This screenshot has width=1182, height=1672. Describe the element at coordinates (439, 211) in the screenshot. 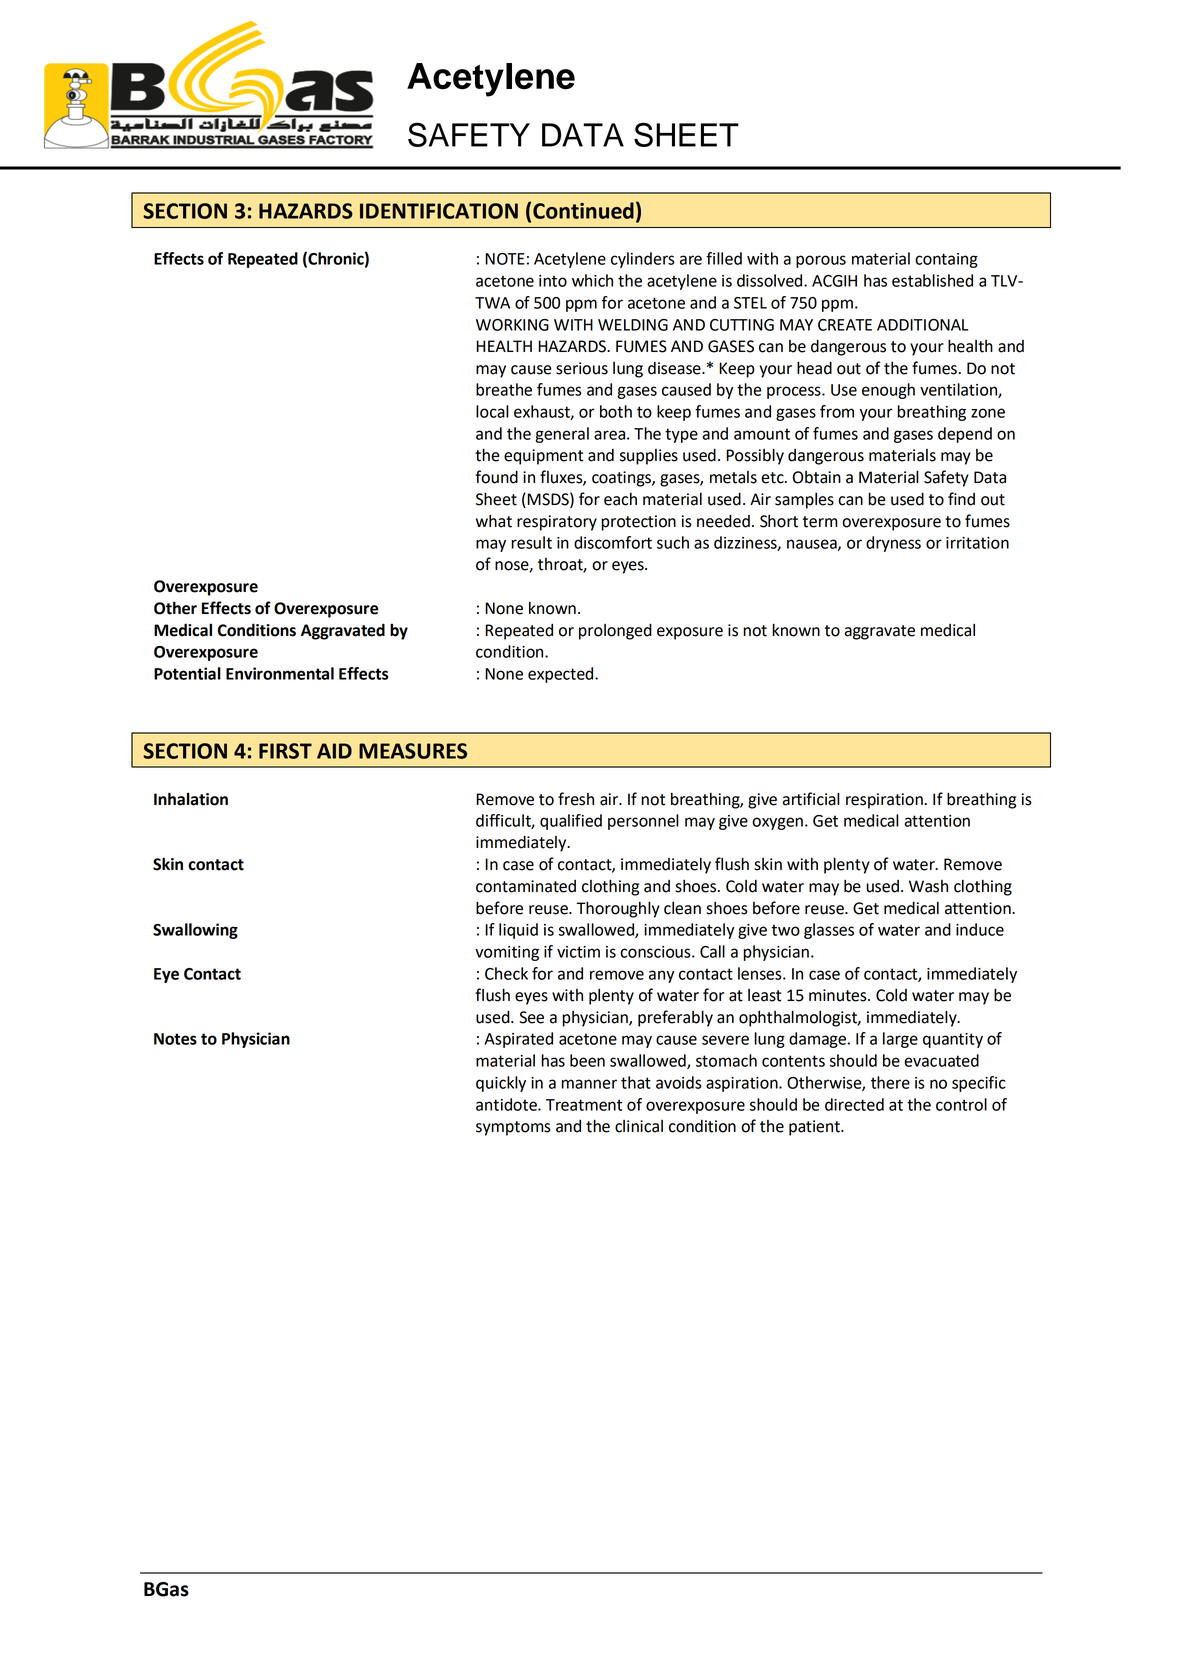

I see `IDENTIFICATION` at that location.
